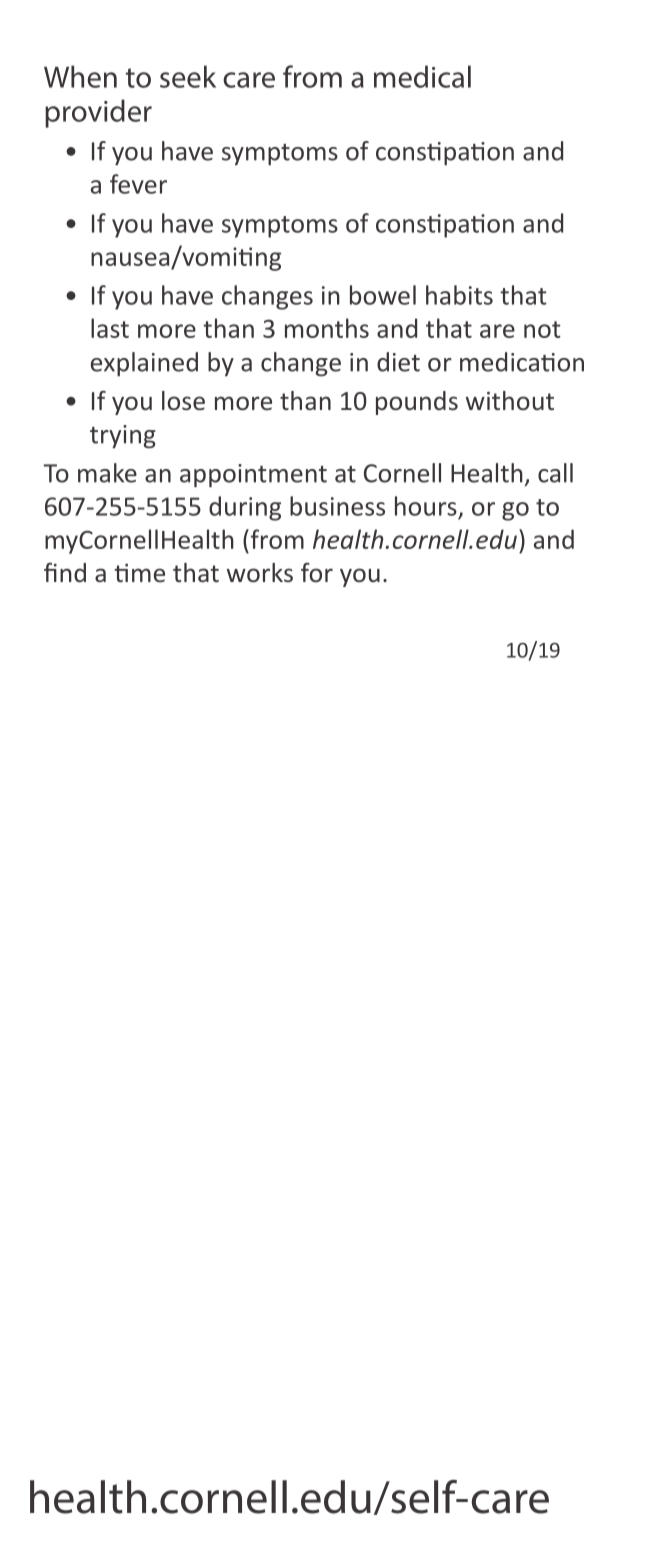 Image resolution: width=645 pixels, height=1568 pixels. Describe the element at coordinates (417, 403) in the screenshot. I see `pounds` at that location.
